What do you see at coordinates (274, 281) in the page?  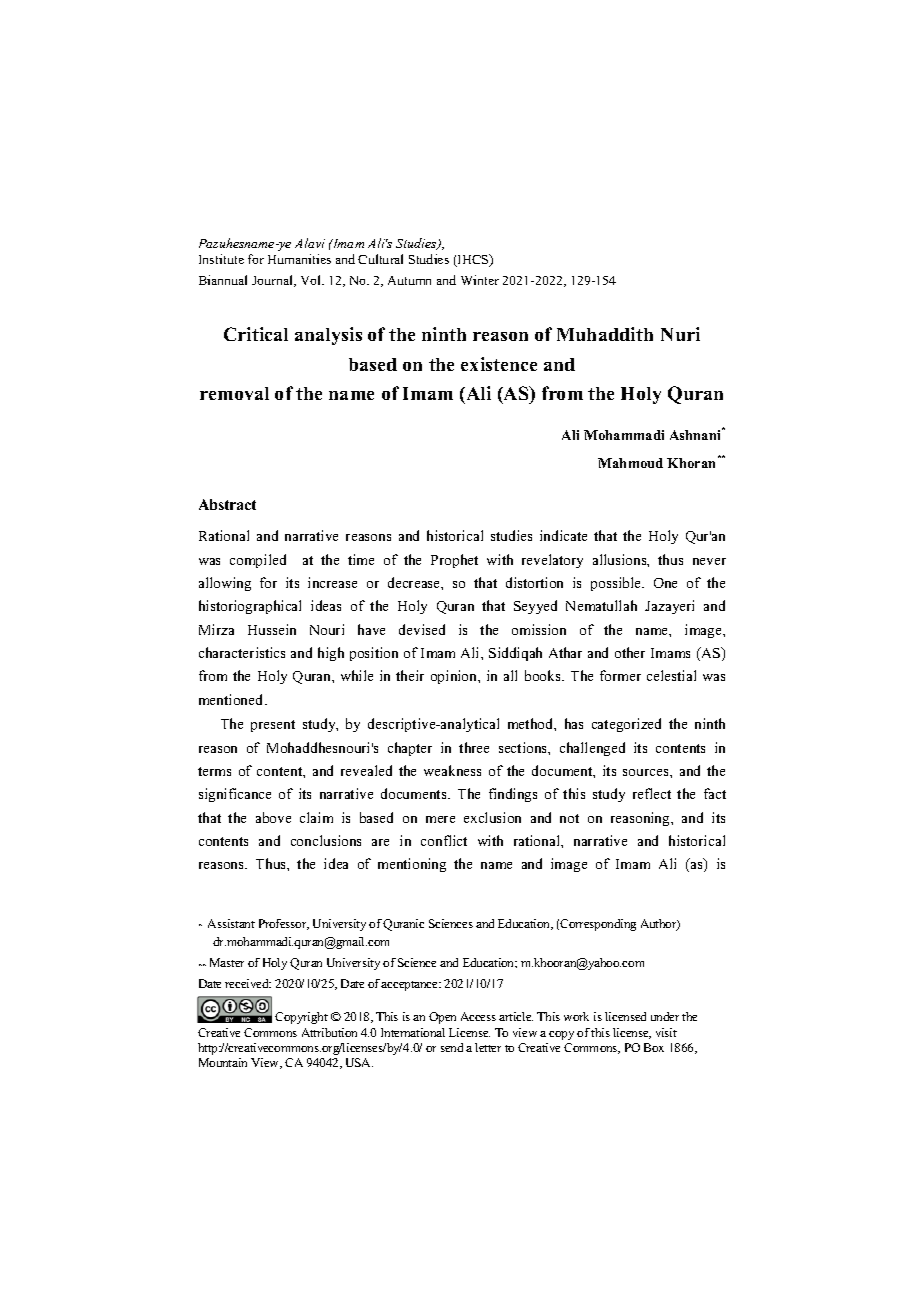 I see `Journal` at bounding box center [274, 281].
